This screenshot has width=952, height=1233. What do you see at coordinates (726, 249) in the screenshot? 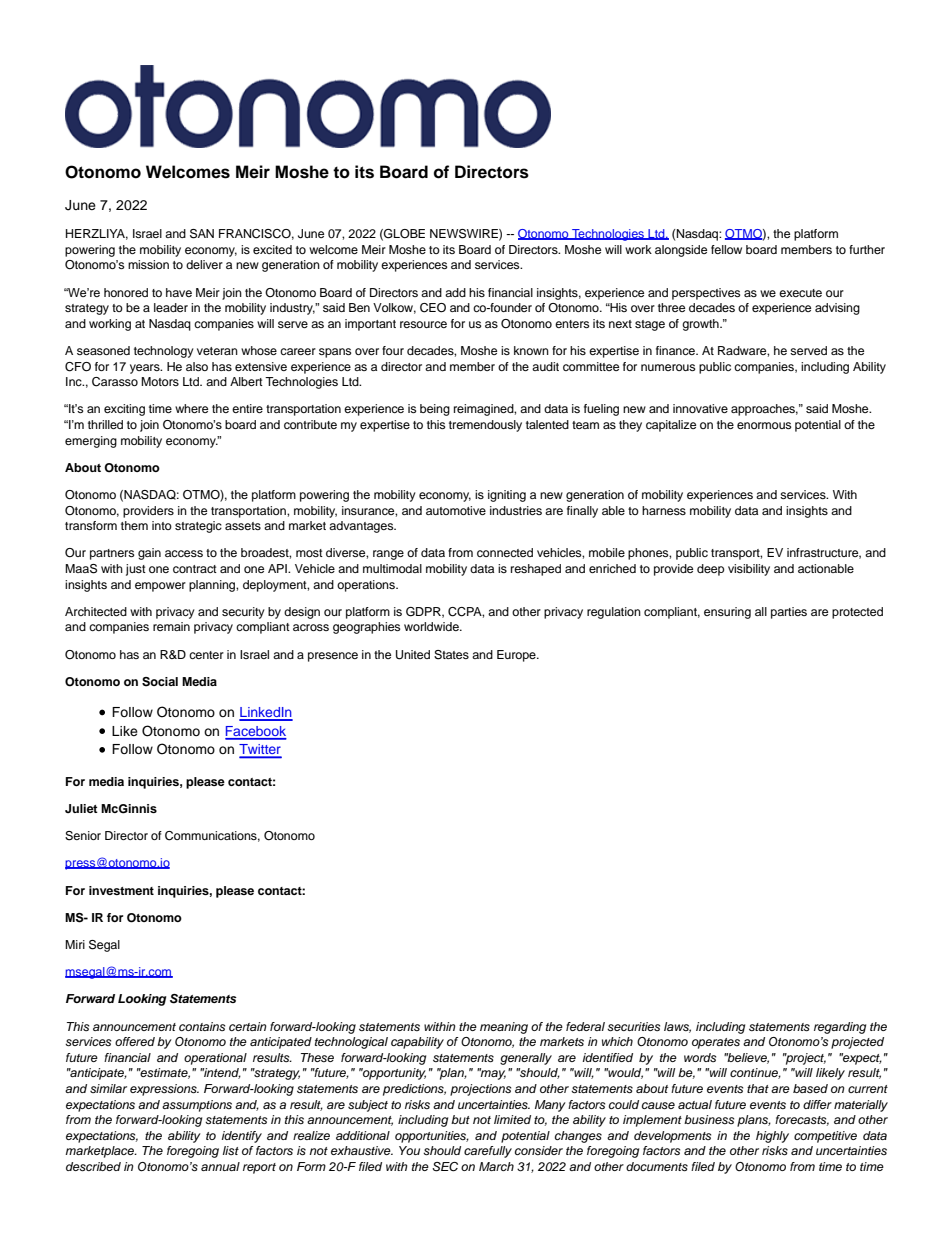
I see `fellow` at bounding box center [726, 249].
